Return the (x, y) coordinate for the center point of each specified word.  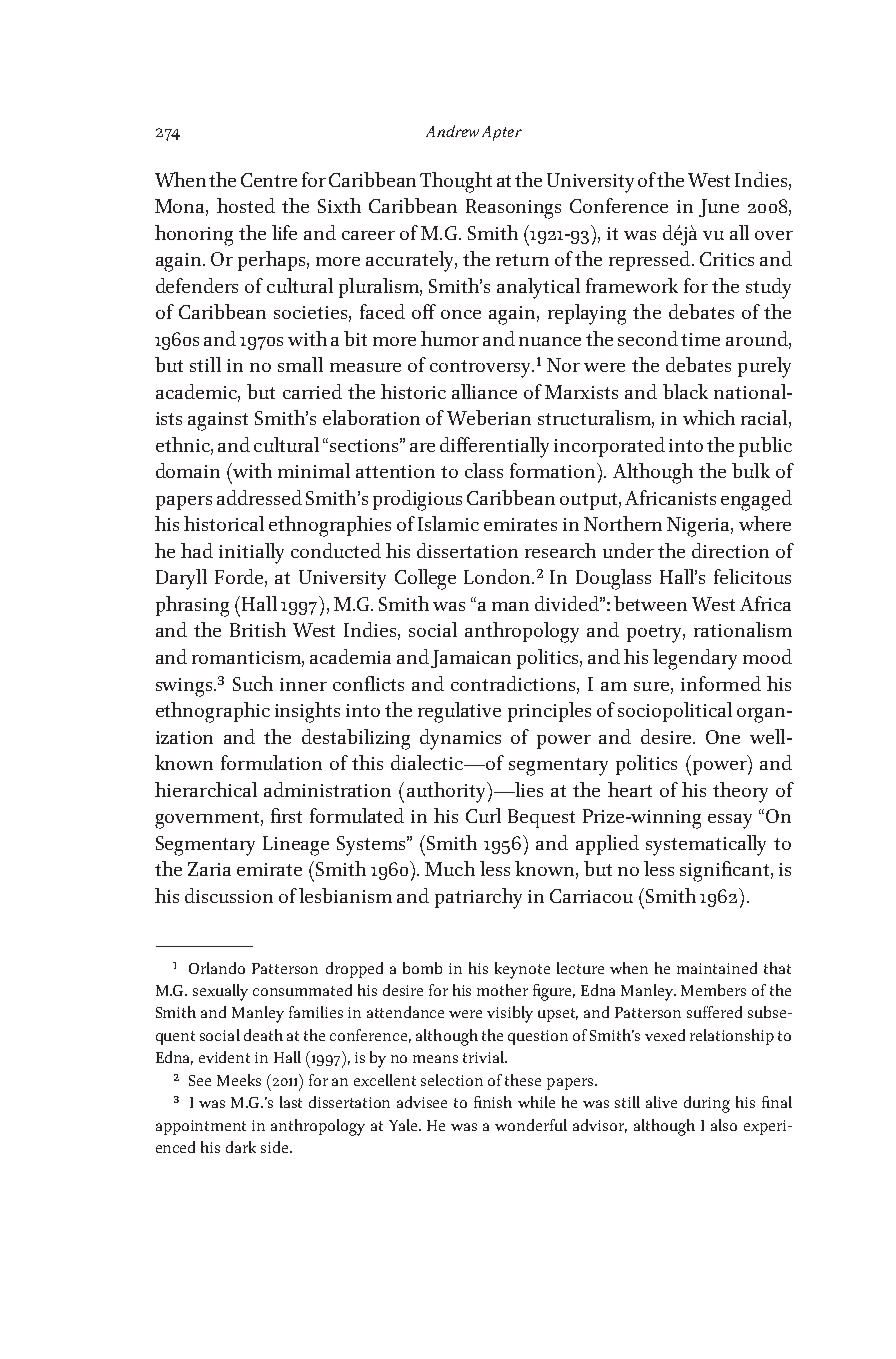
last (291, 1102)
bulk (751, 470)
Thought (456, 182)
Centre (269, 180)
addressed (259, 497)
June (719, 208)
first (286, 815)
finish (493, 1102)
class (484, 470)
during (707, 1104)
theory (740, 792)
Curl (483, 815)
